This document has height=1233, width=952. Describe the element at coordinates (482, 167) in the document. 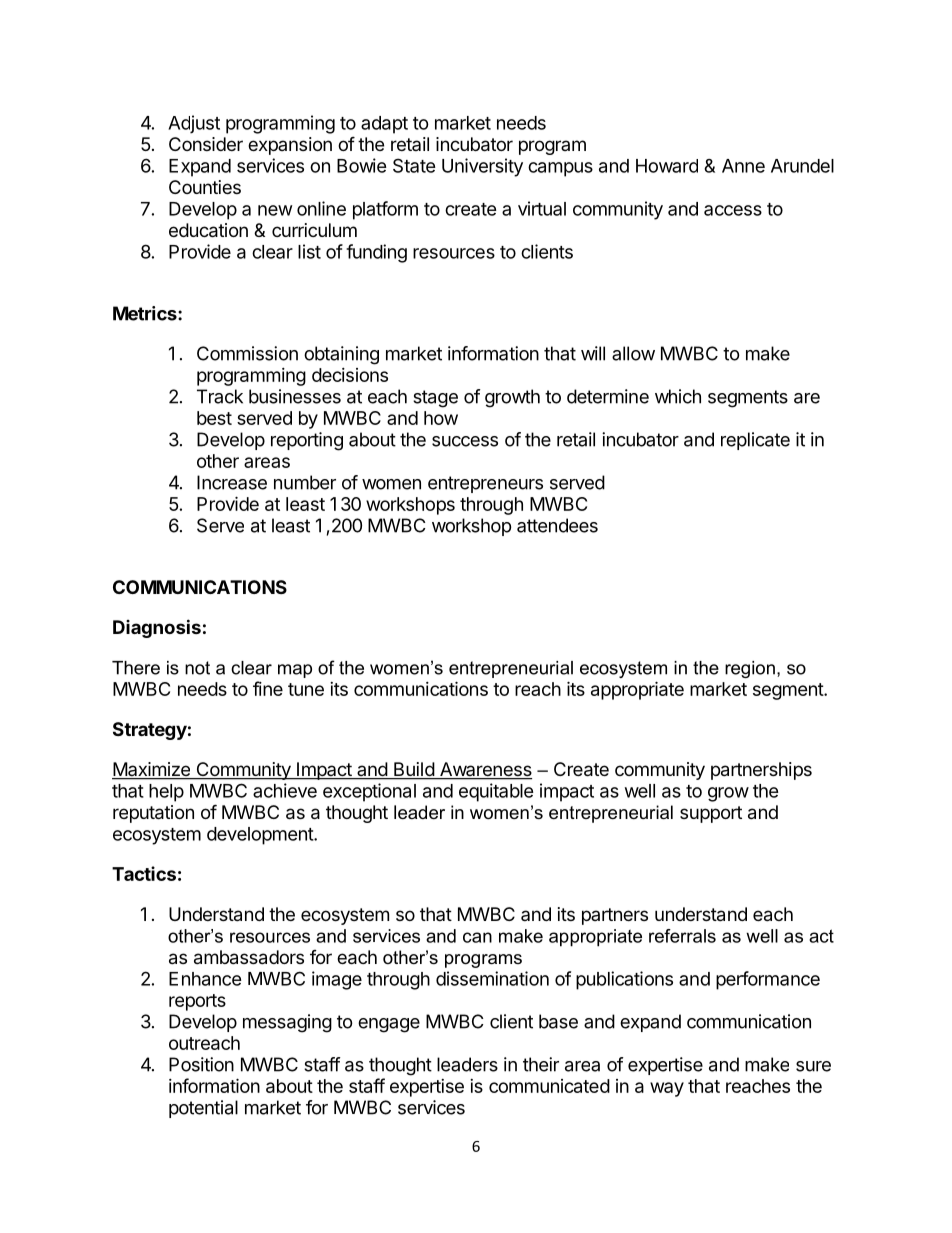

I see `University` at that location.
